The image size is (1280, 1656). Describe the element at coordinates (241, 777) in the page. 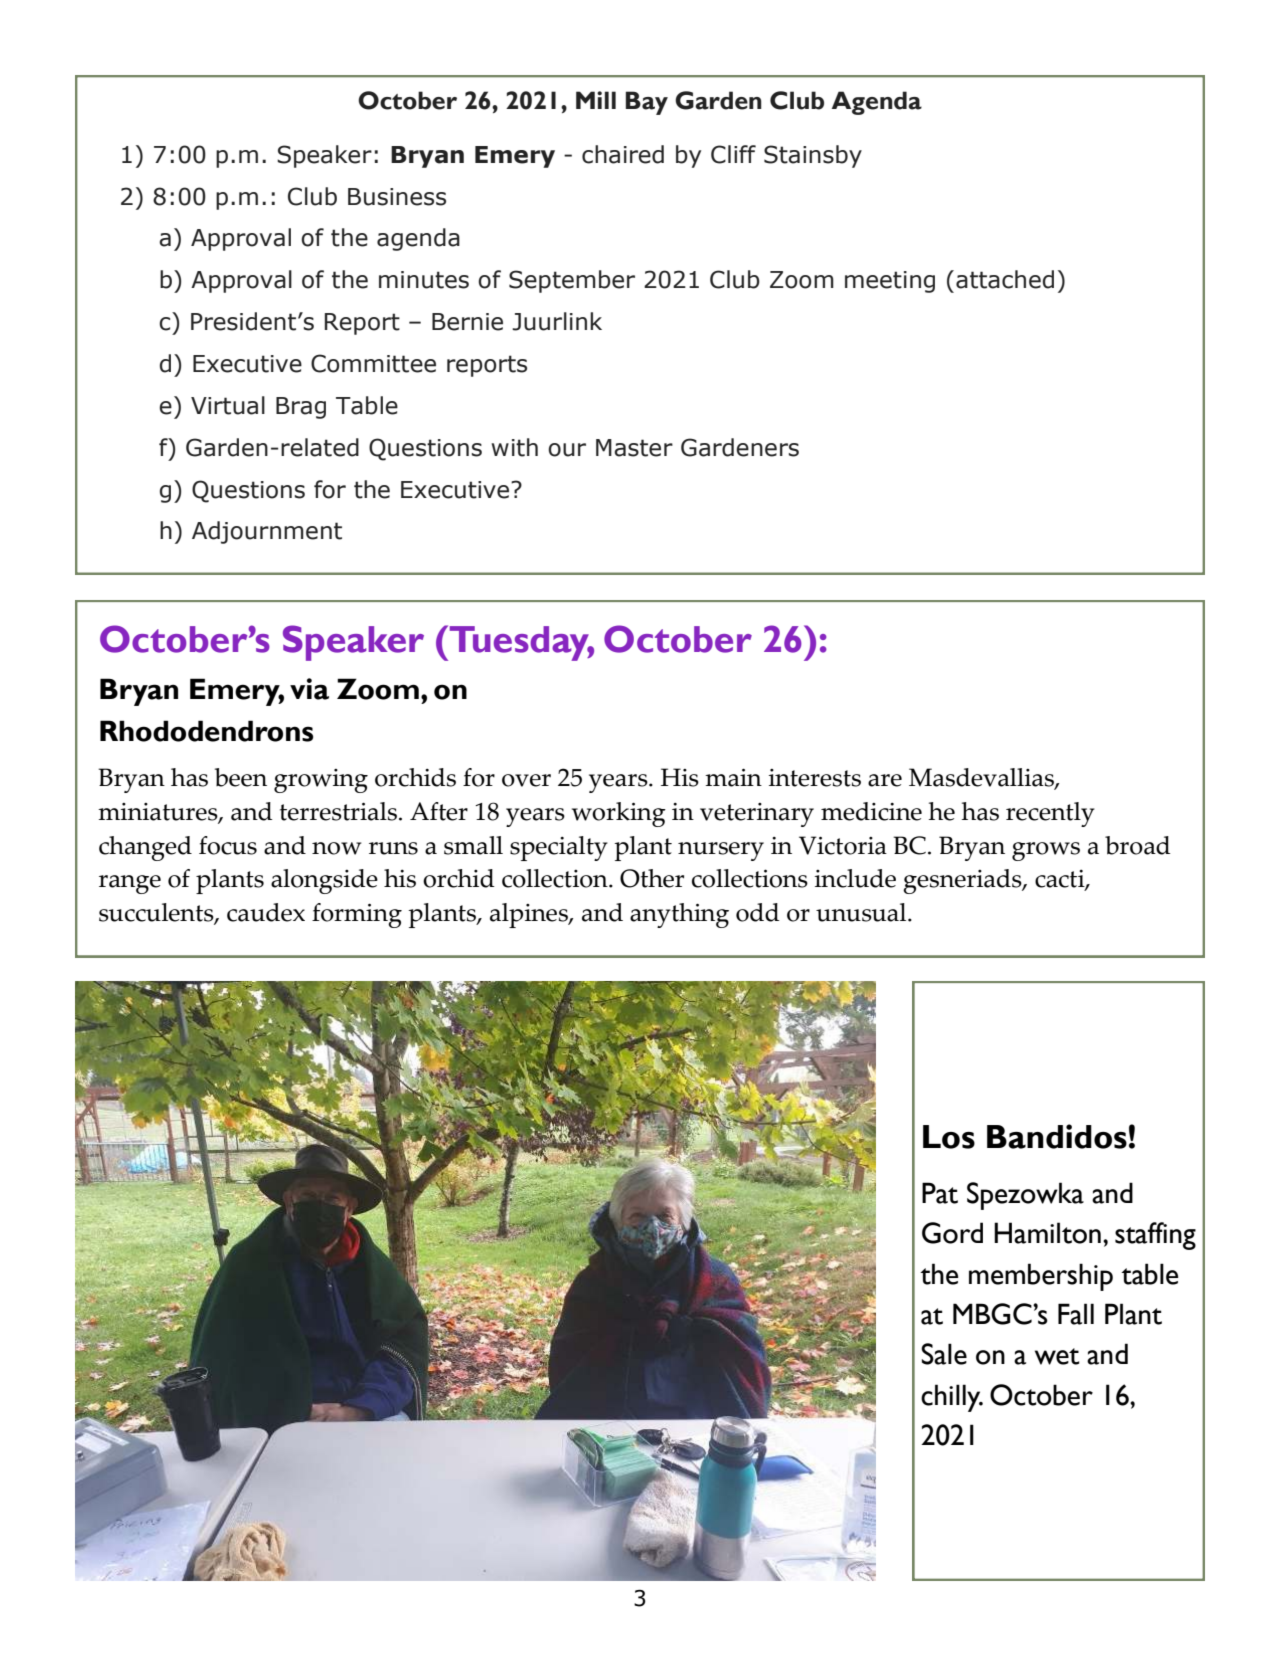

I see `been` at that location.
